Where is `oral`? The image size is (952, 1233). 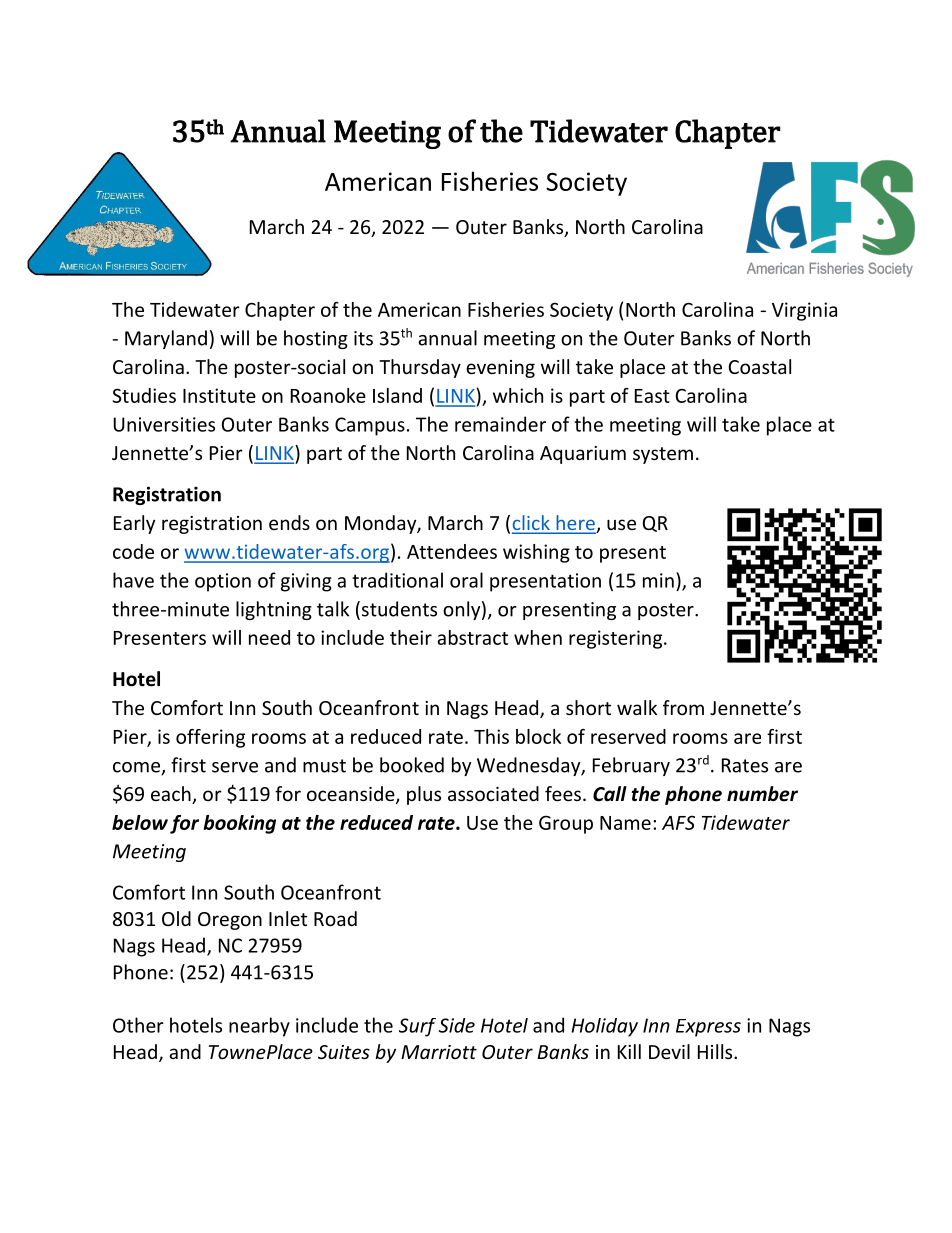
oral is located at coordinates (466, 580).
